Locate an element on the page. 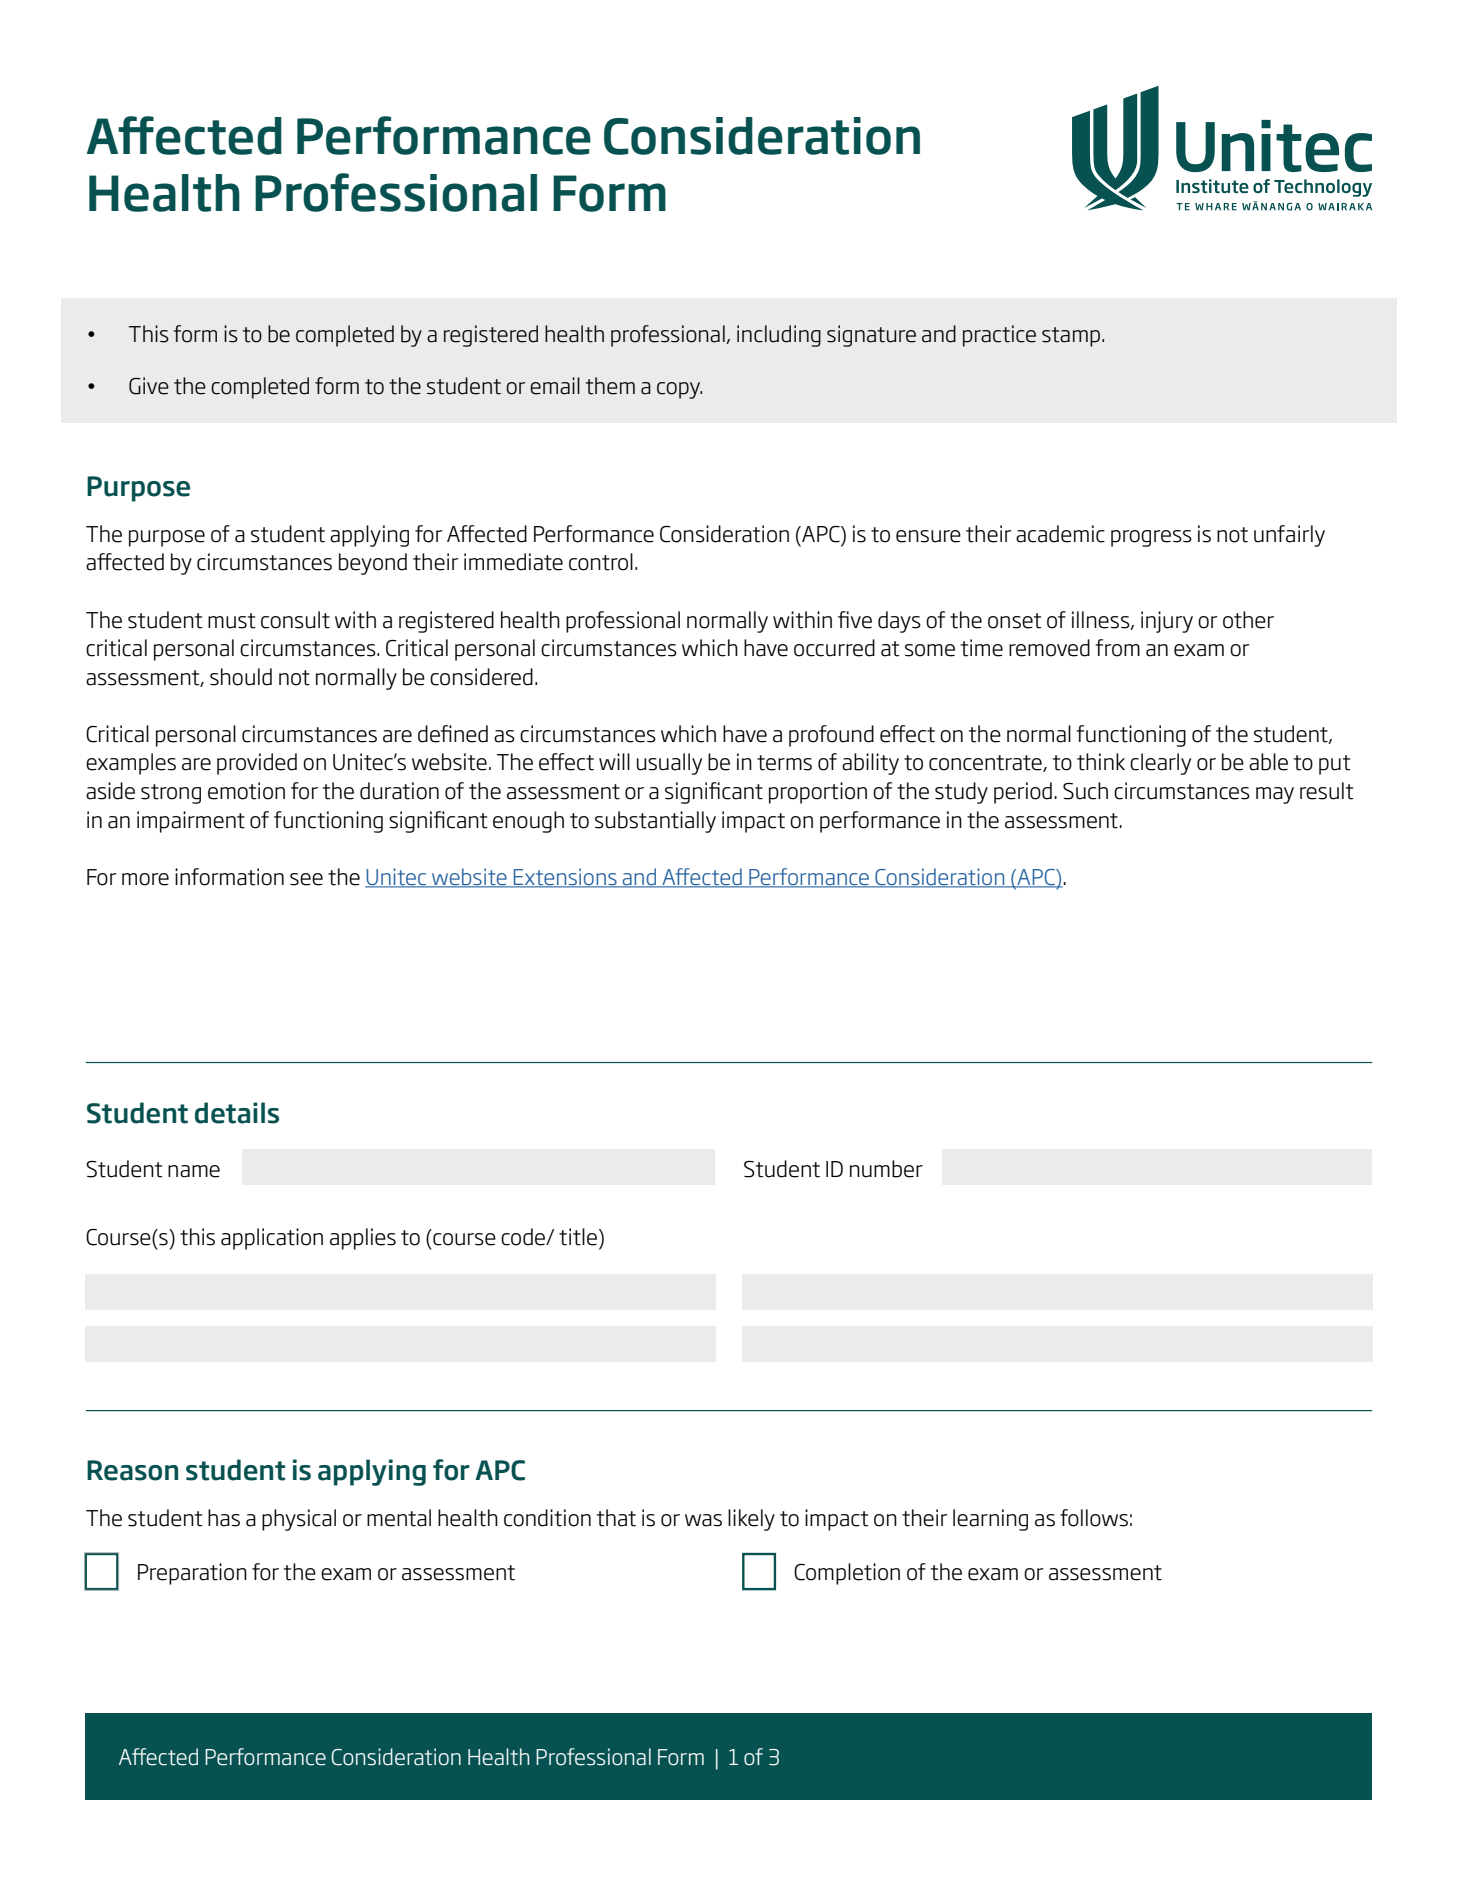 This page has height=1886, width=1458. may is located at coordinates (1275, 795).
